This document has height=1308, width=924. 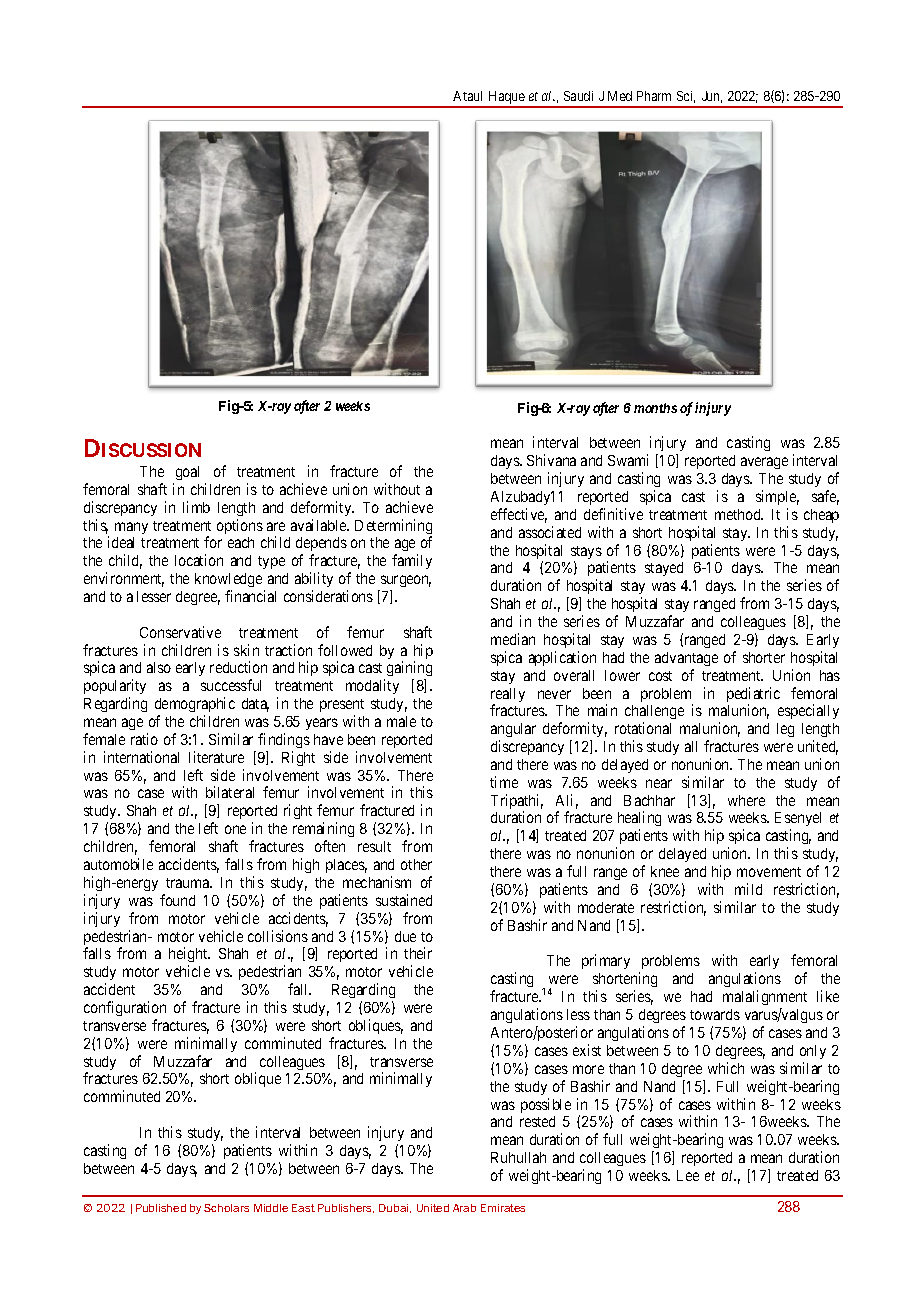 What do you see at coordinates (578, 96) in the document?
I see `Saudi` at bounding box center [578, 96].
